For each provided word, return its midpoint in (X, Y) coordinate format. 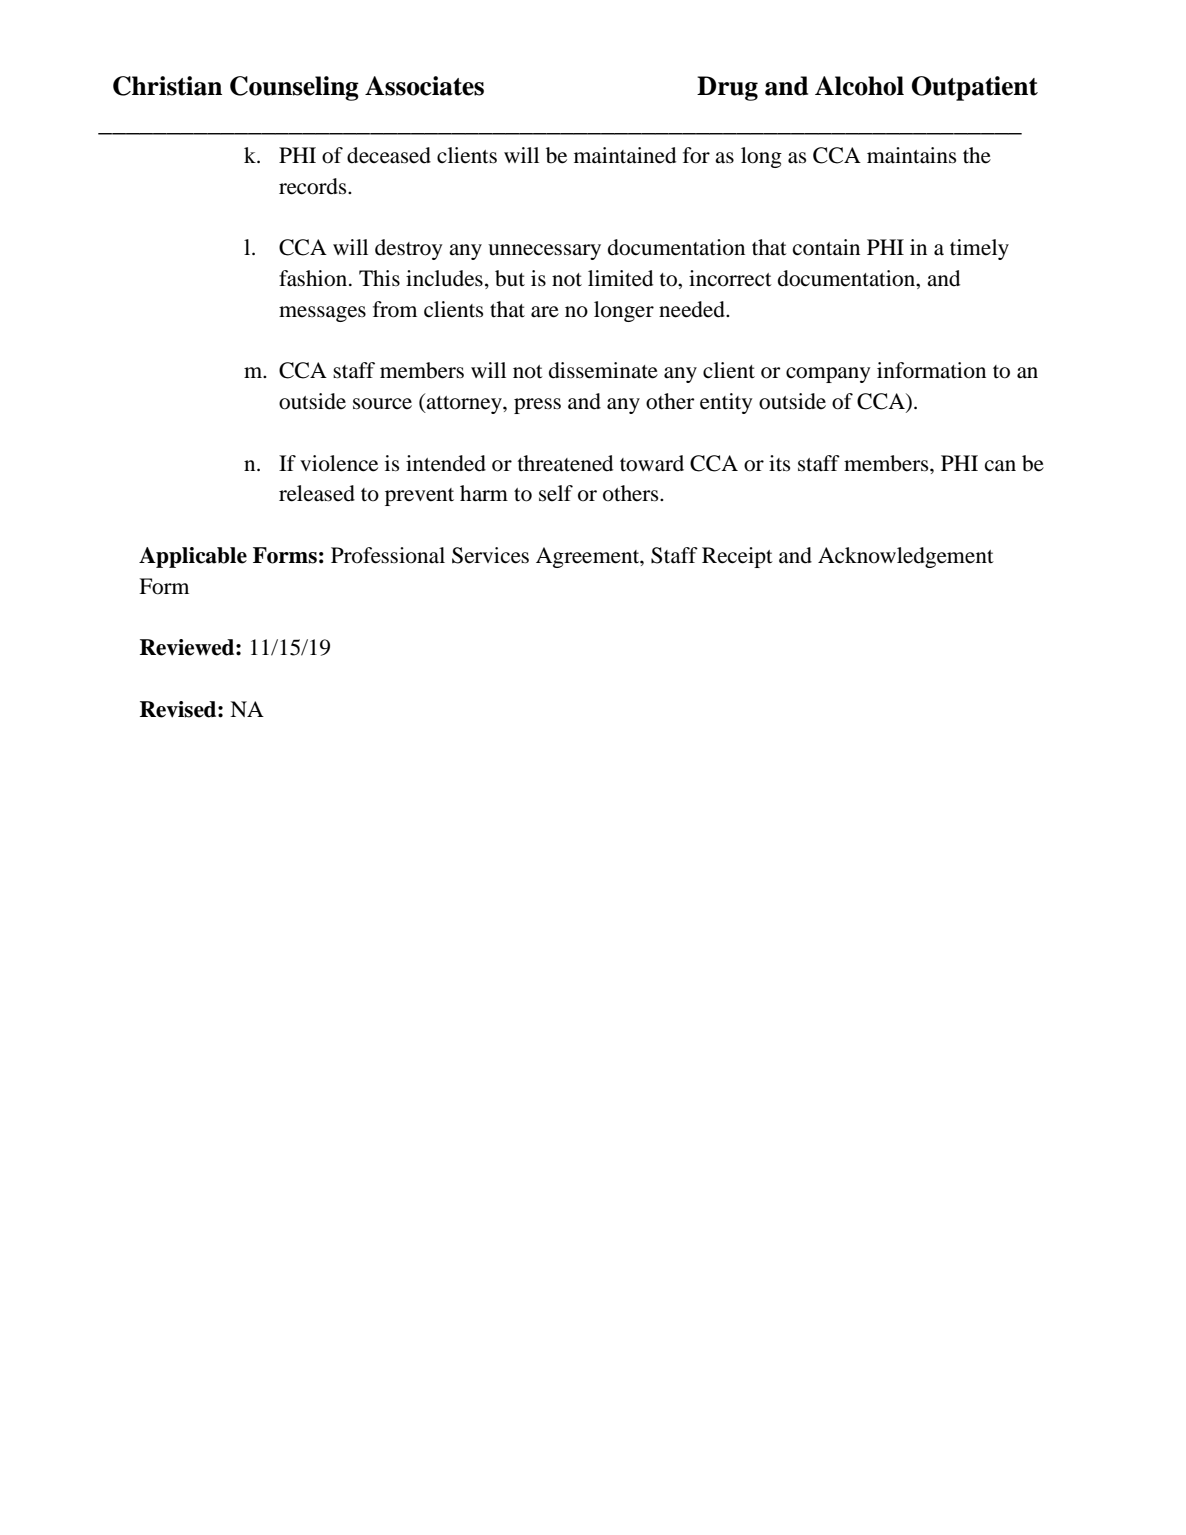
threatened (565, 463)
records (314, 186)
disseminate (603, 370)
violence (339, 463)
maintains (911, 155)
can (1000, 466)
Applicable (193, 557)
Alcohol (859, 86)
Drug (727, 88)
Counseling (294, 88)
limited (620, 278)
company (828, 375)
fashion (314, 278)
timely (979, 249)
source (382, 404)
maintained (625, 155)
